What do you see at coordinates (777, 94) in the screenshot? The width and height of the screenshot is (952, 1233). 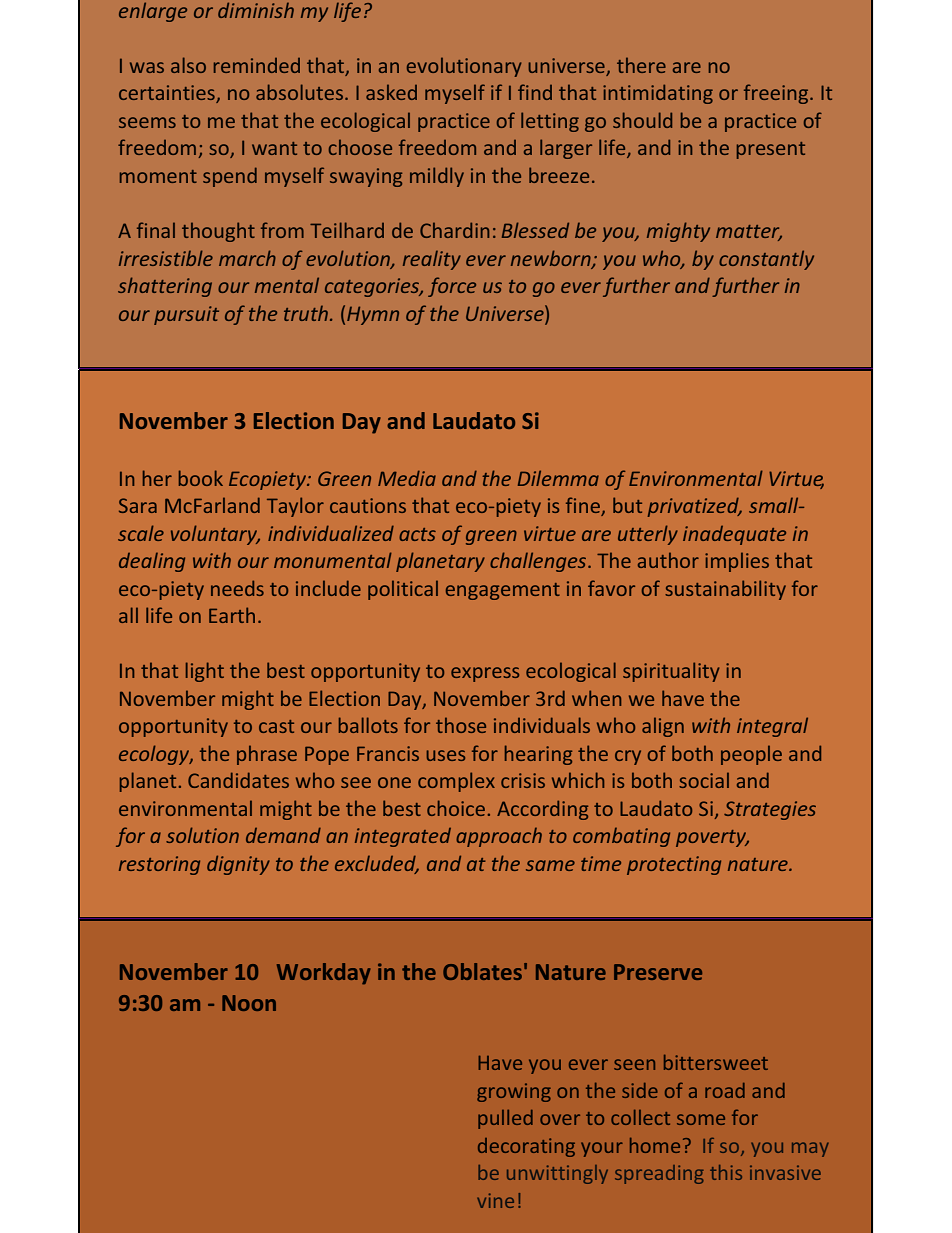 I see `freeing` at bounding box center [777, 94].
